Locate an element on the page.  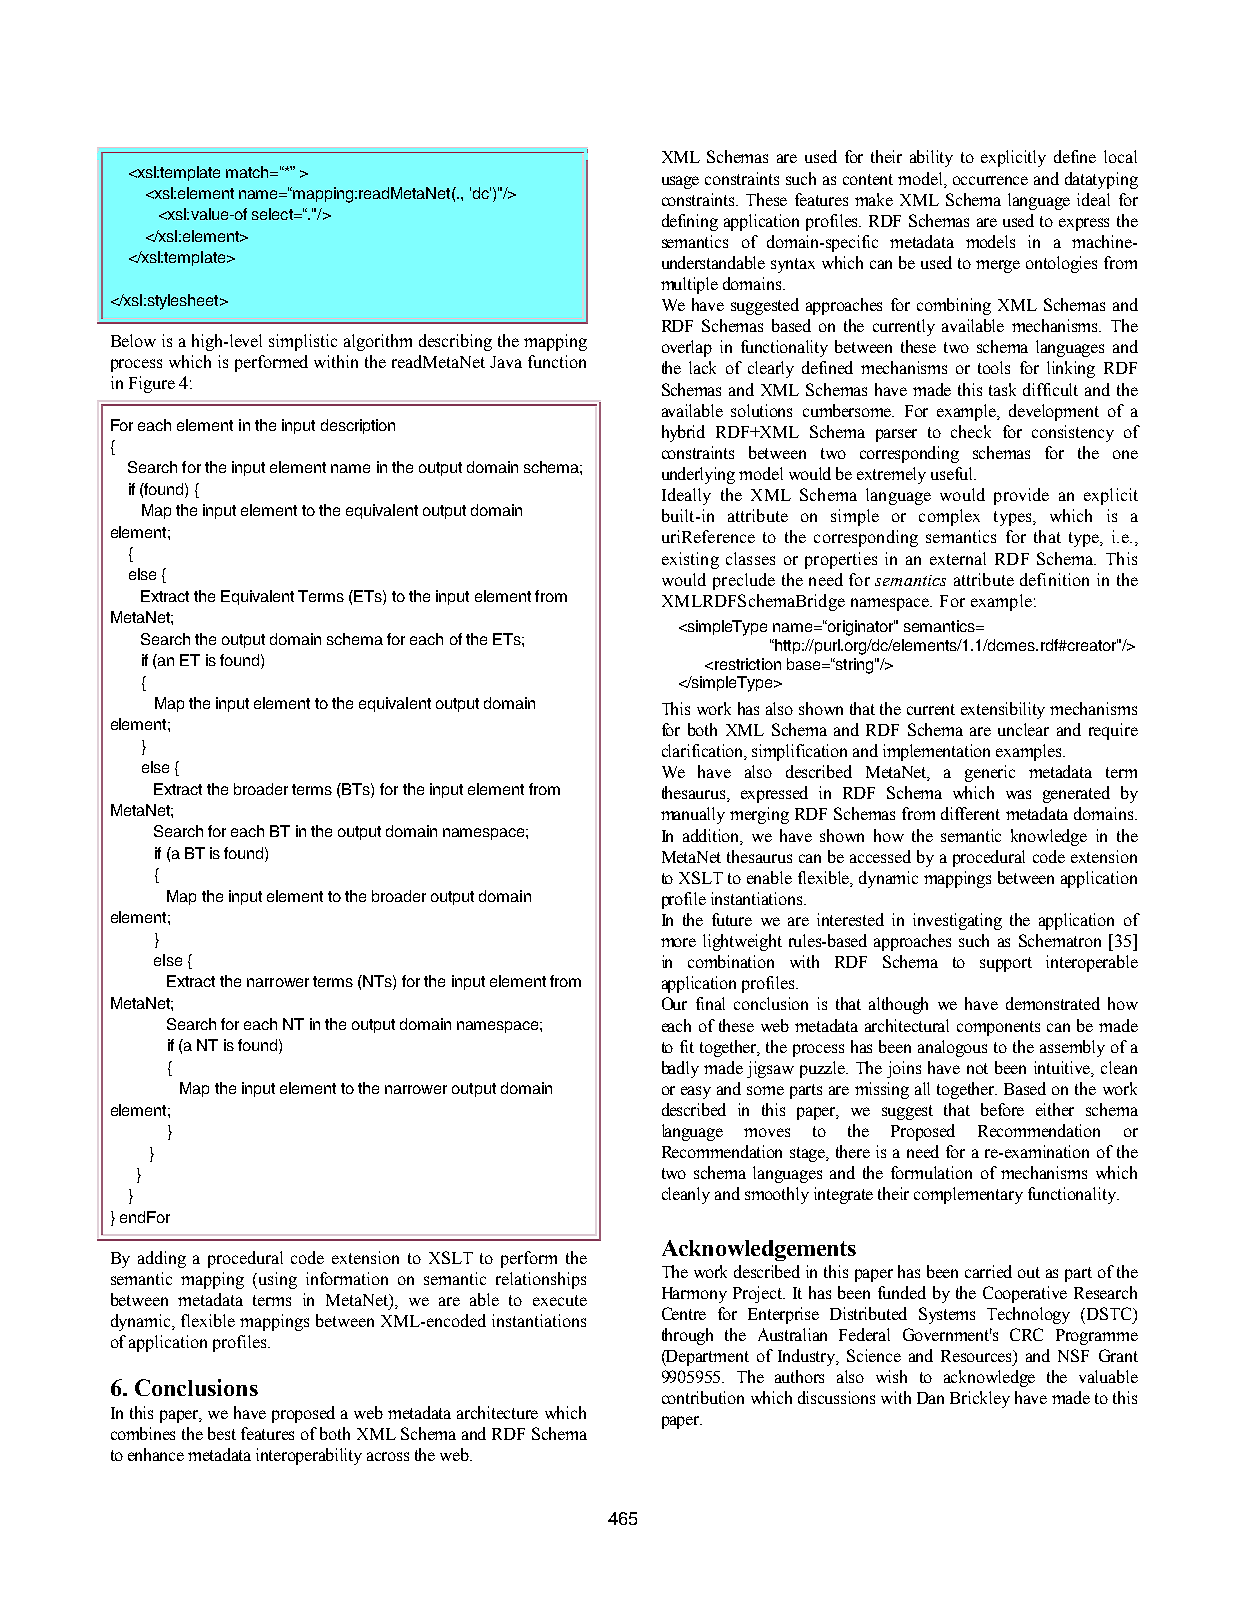
definition is located at coordinates (1054, 579).
